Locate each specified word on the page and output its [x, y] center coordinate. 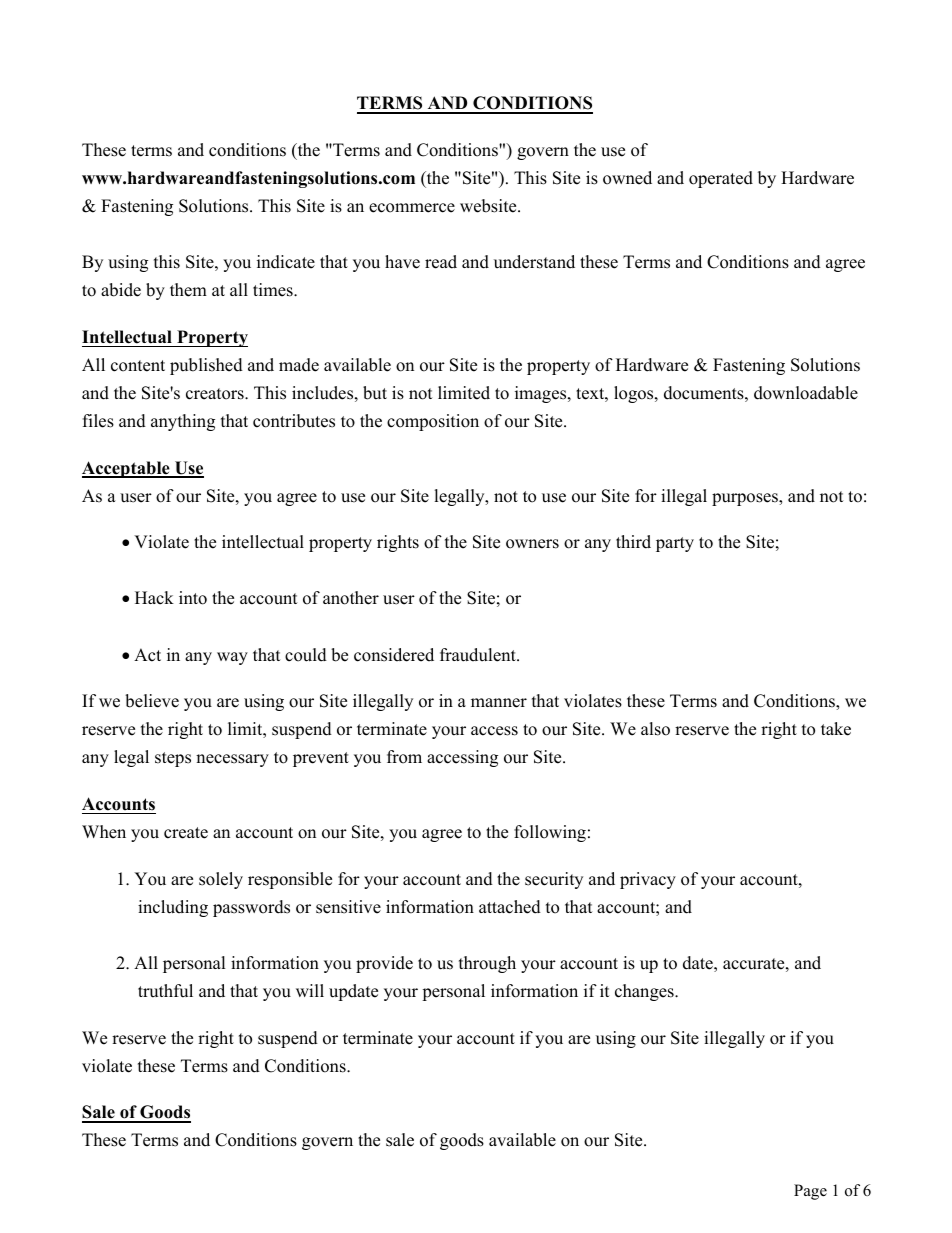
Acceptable [127, 469]
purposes [746, 499]
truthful [165, 991]
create [186, 833]
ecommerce [412, 208]
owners [532, 544]
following [550, 833]
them [188, 290]
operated [721, 179]
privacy [648, 880]
